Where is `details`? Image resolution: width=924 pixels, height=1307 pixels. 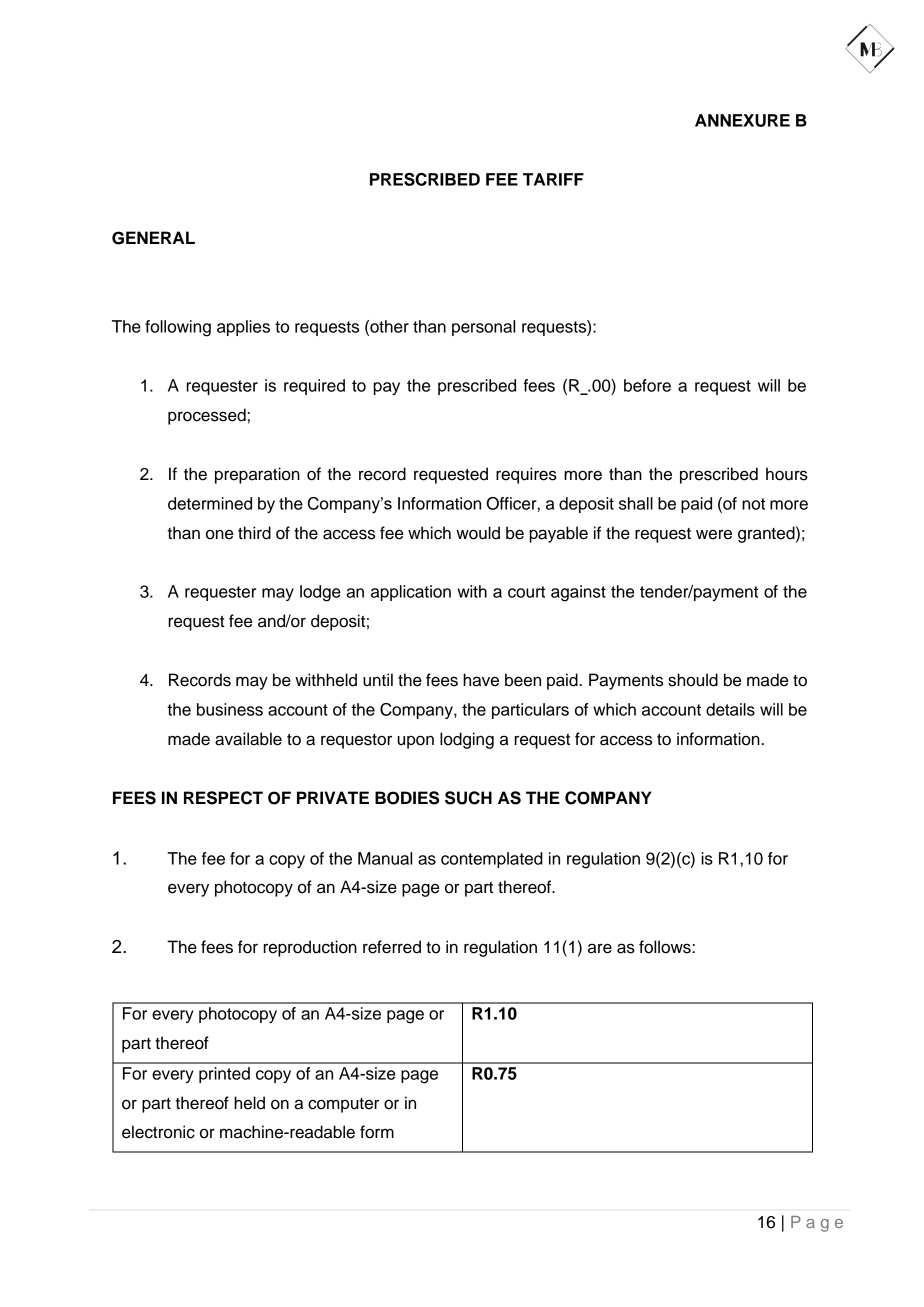 details is located at coordinates (730, 709).
